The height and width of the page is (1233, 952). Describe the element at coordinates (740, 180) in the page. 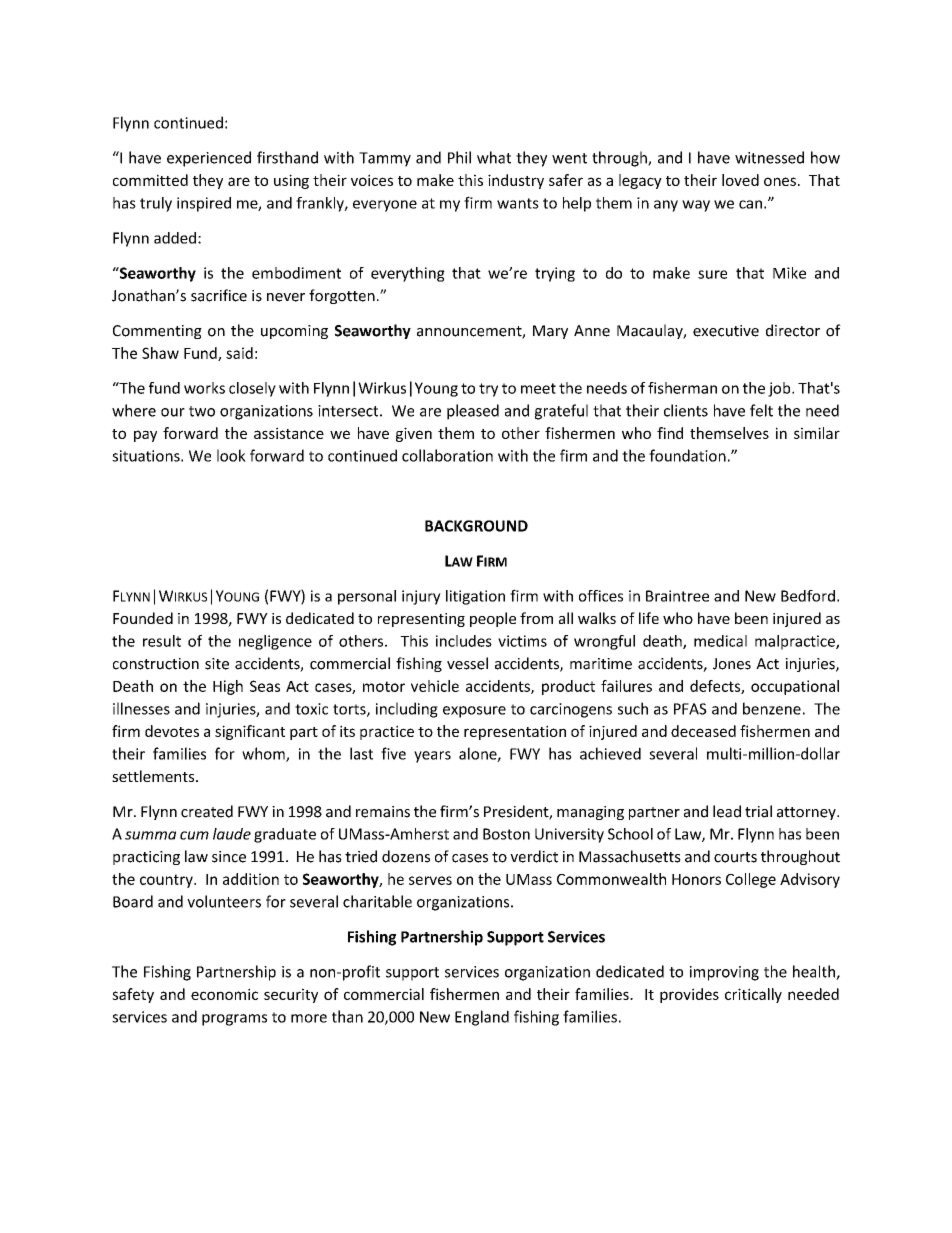

I see `loved` at that location.
